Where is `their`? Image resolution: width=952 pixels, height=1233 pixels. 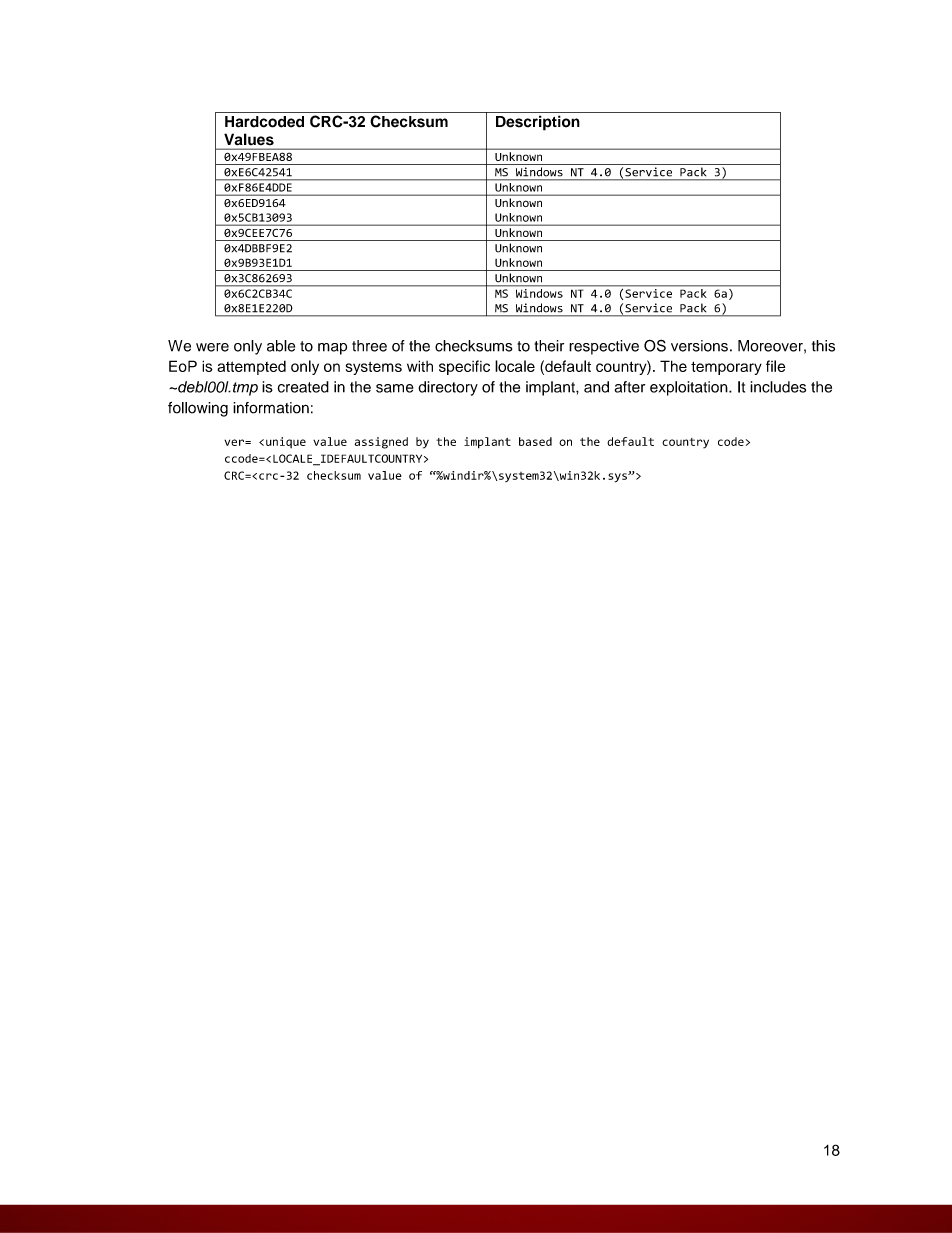 their is located at coordinates (549, 346).
